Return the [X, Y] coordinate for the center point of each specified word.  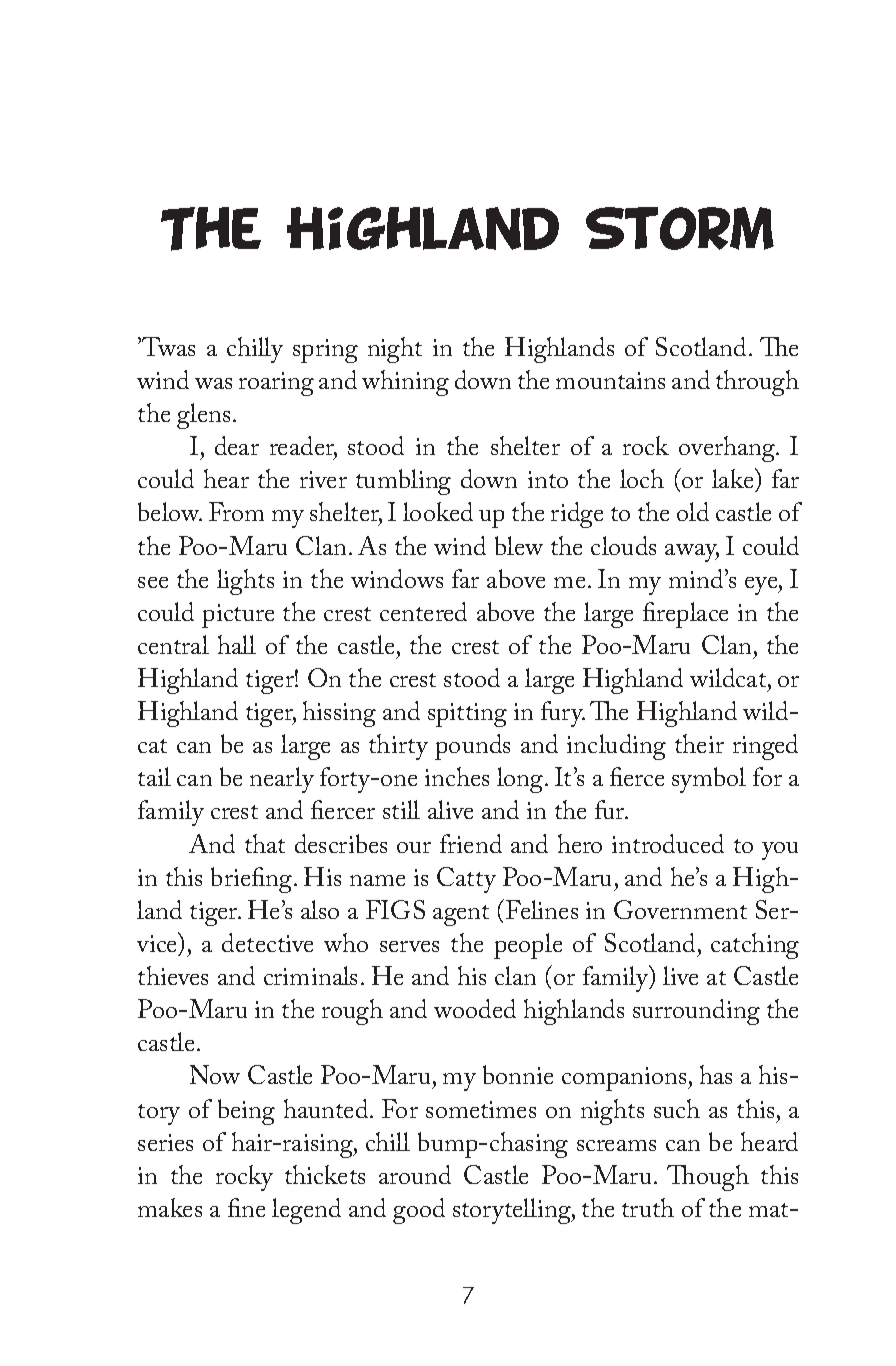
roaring [276, 384]
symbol [709, 780]
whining [405, 383]
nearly [282, 780]
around [415, 1174]
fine [246, 1207]
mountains [610, 380]
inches [457, 776]
